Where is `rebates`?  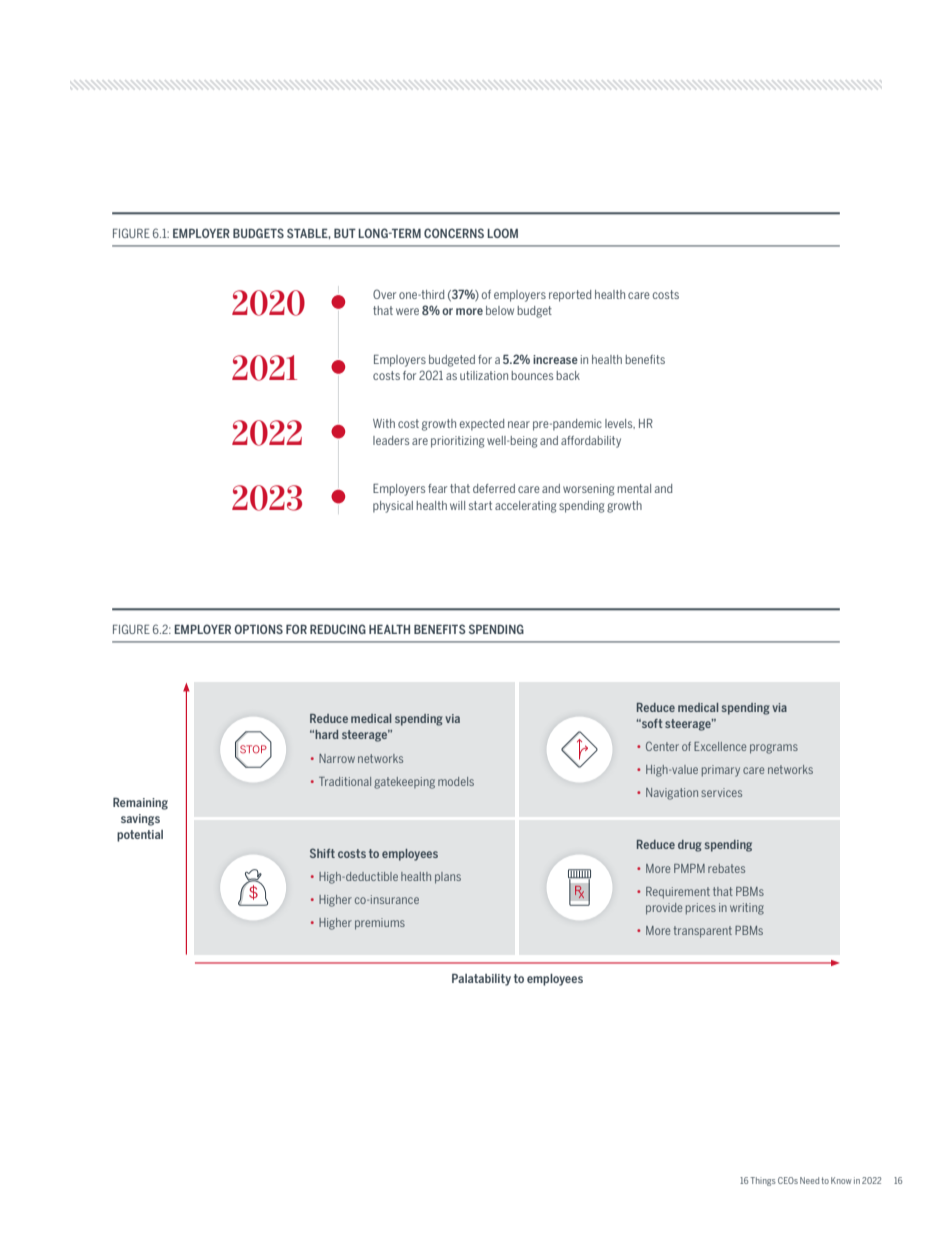 rebates is located at coordinates (726, 868).
